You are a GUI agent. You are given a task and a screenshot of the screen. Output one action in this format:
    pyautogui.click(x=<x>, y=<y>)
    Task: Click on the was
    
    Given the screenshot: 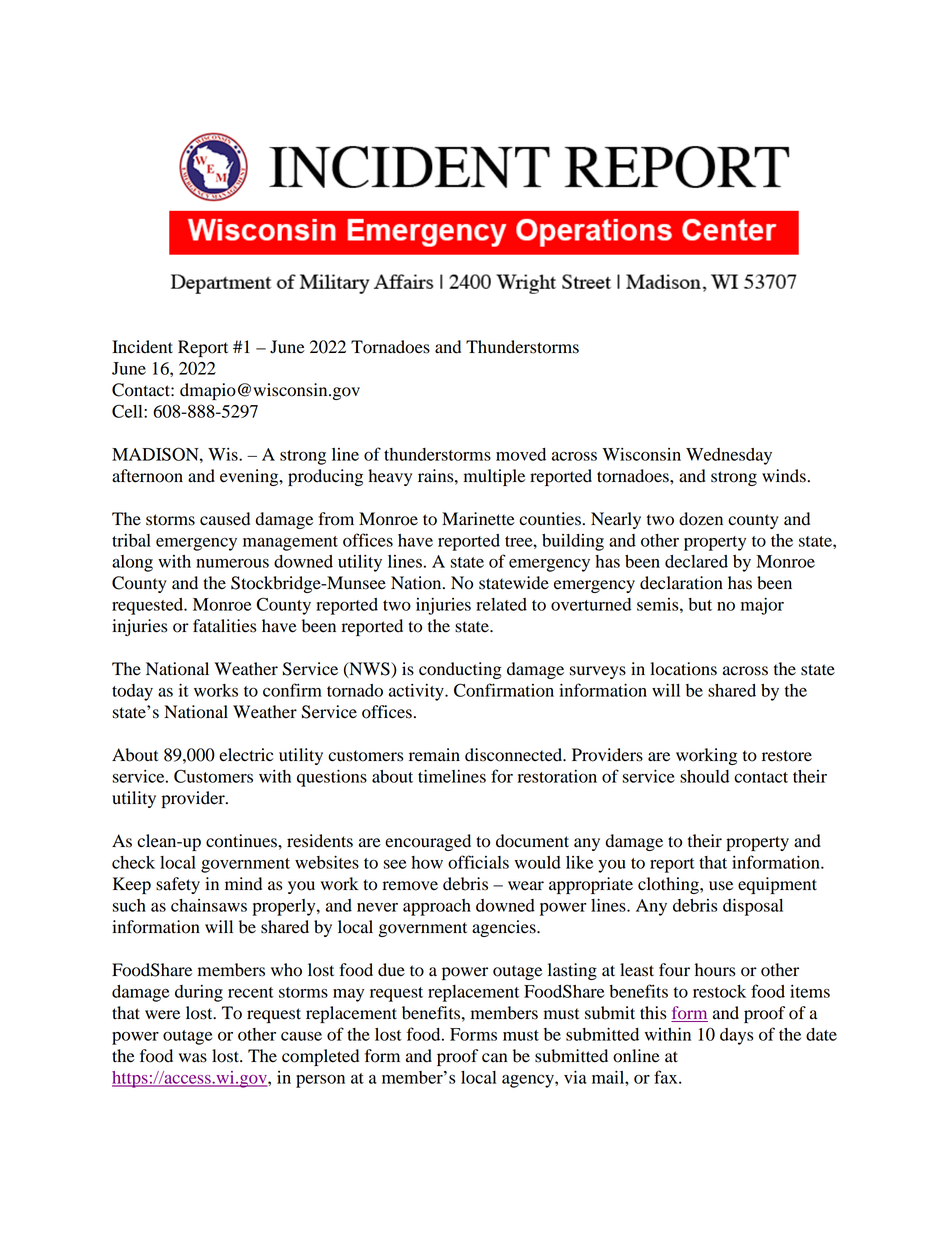 What is the action you would take?
    pyautogui.click(x=193, y=1058)
